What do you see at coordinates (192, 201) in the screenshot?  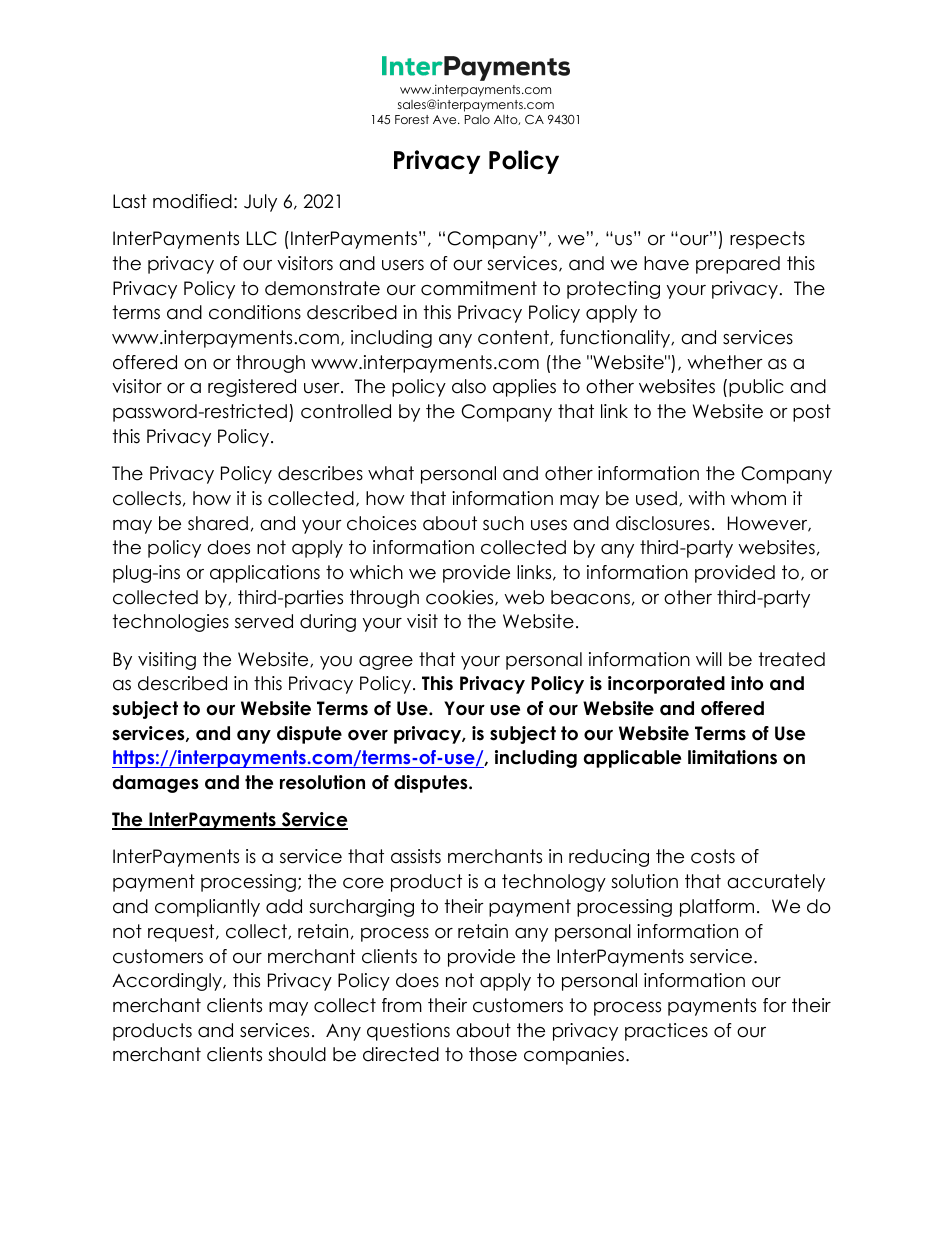 I see `modified` at bounding box center [192, 201].
